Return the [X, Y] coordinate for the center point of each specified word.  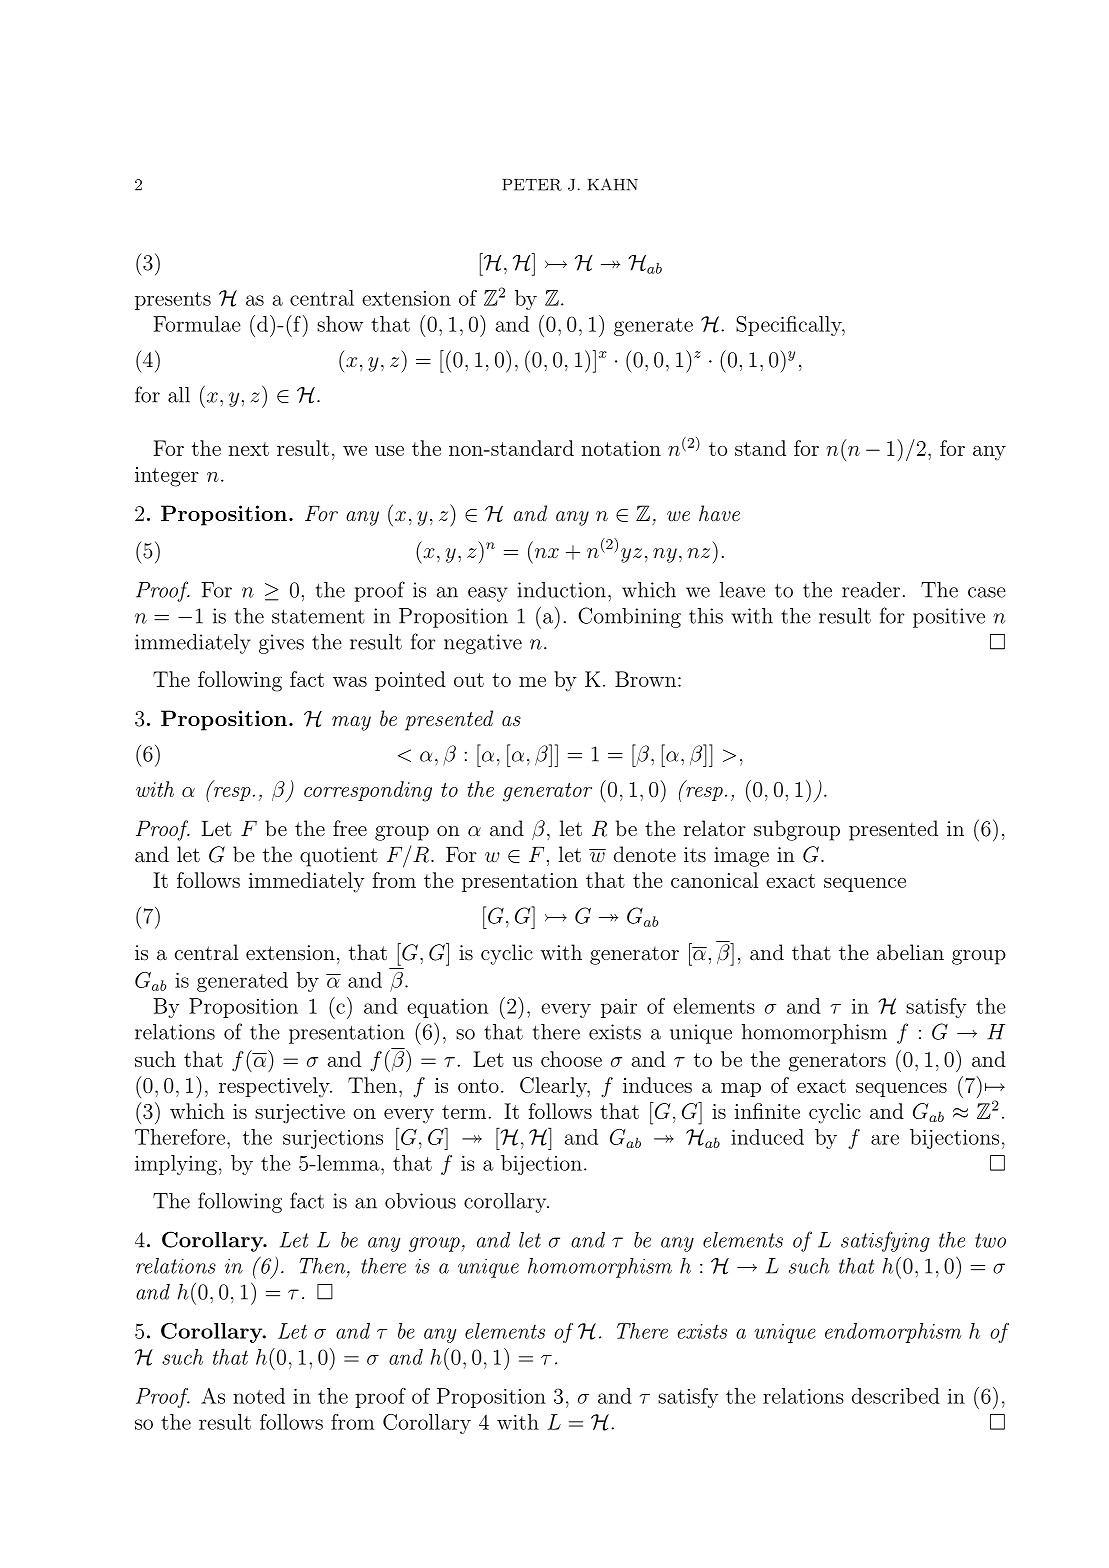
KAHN [612, 184]
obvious [420, 1201]
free [350, 828]
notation [621, 448]
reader [871, 590]
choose [571, 1059]
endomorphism [893, 1333]
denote [645, 854]
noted [259, 1396]
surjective [300, 1114]
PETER [532, 185]
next [249, 449]
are [885, 1139]
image [741, 857]
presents [173, 301]
